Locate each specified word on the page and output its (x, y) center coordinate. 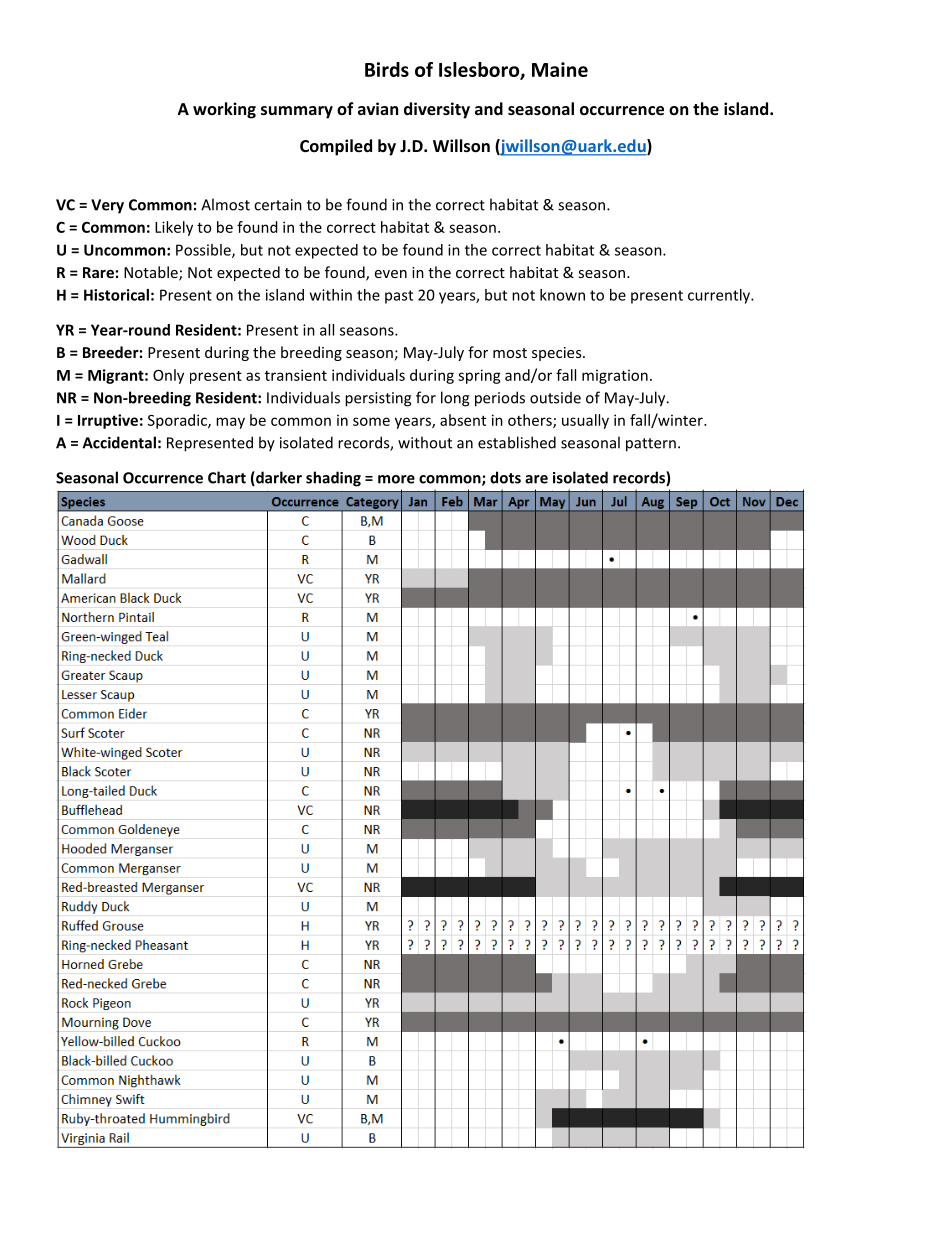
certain (278, 205)
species (558, 354)
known (562, 295)
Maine (560, 69)
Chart (227, 477)
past (399, 297)
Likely (174, 228)
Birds (387, 69)
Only (168, 376)
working (224, 110)
